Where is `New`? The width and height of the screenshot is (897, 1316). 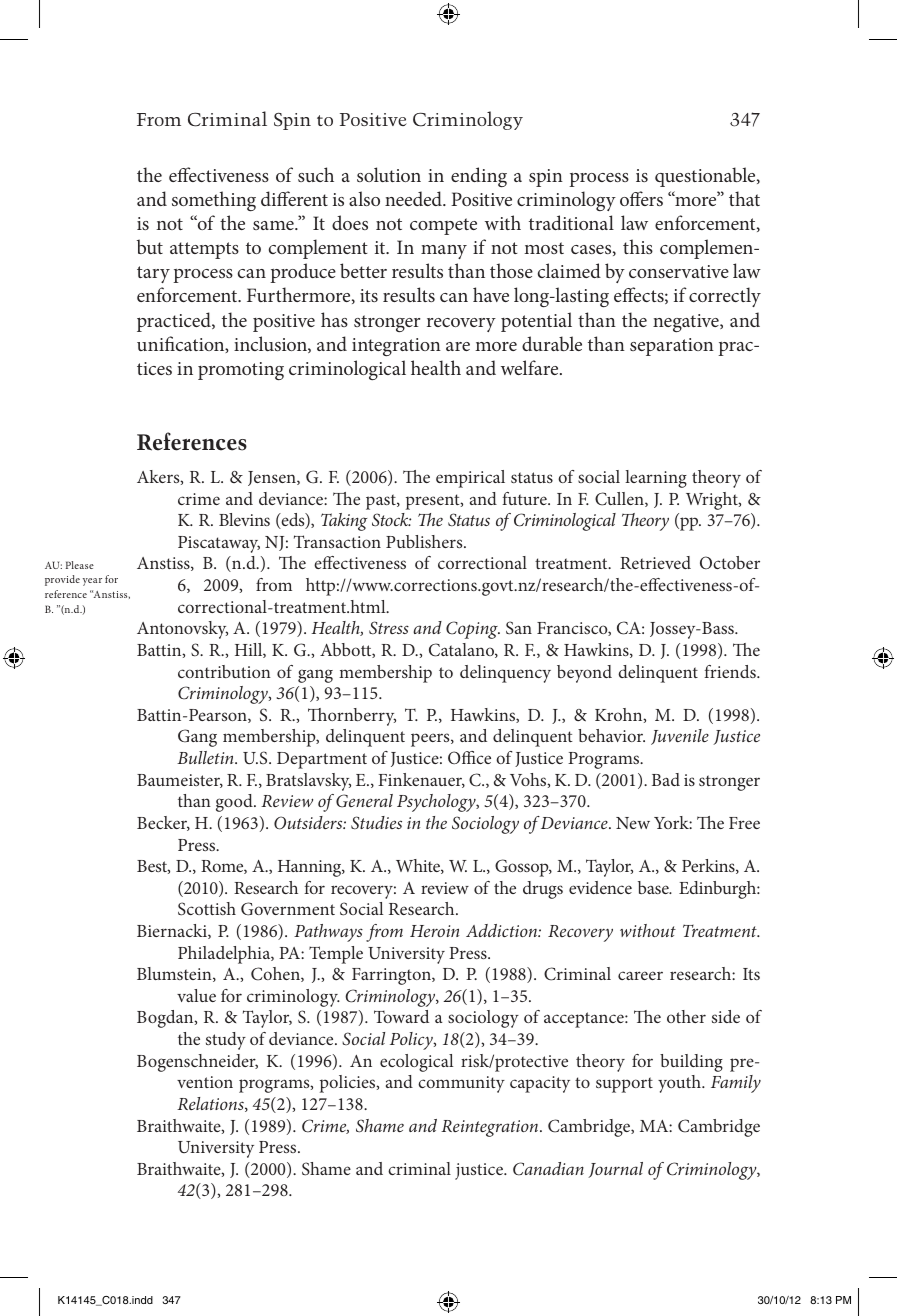
New is located at coordinates (633, 823).
